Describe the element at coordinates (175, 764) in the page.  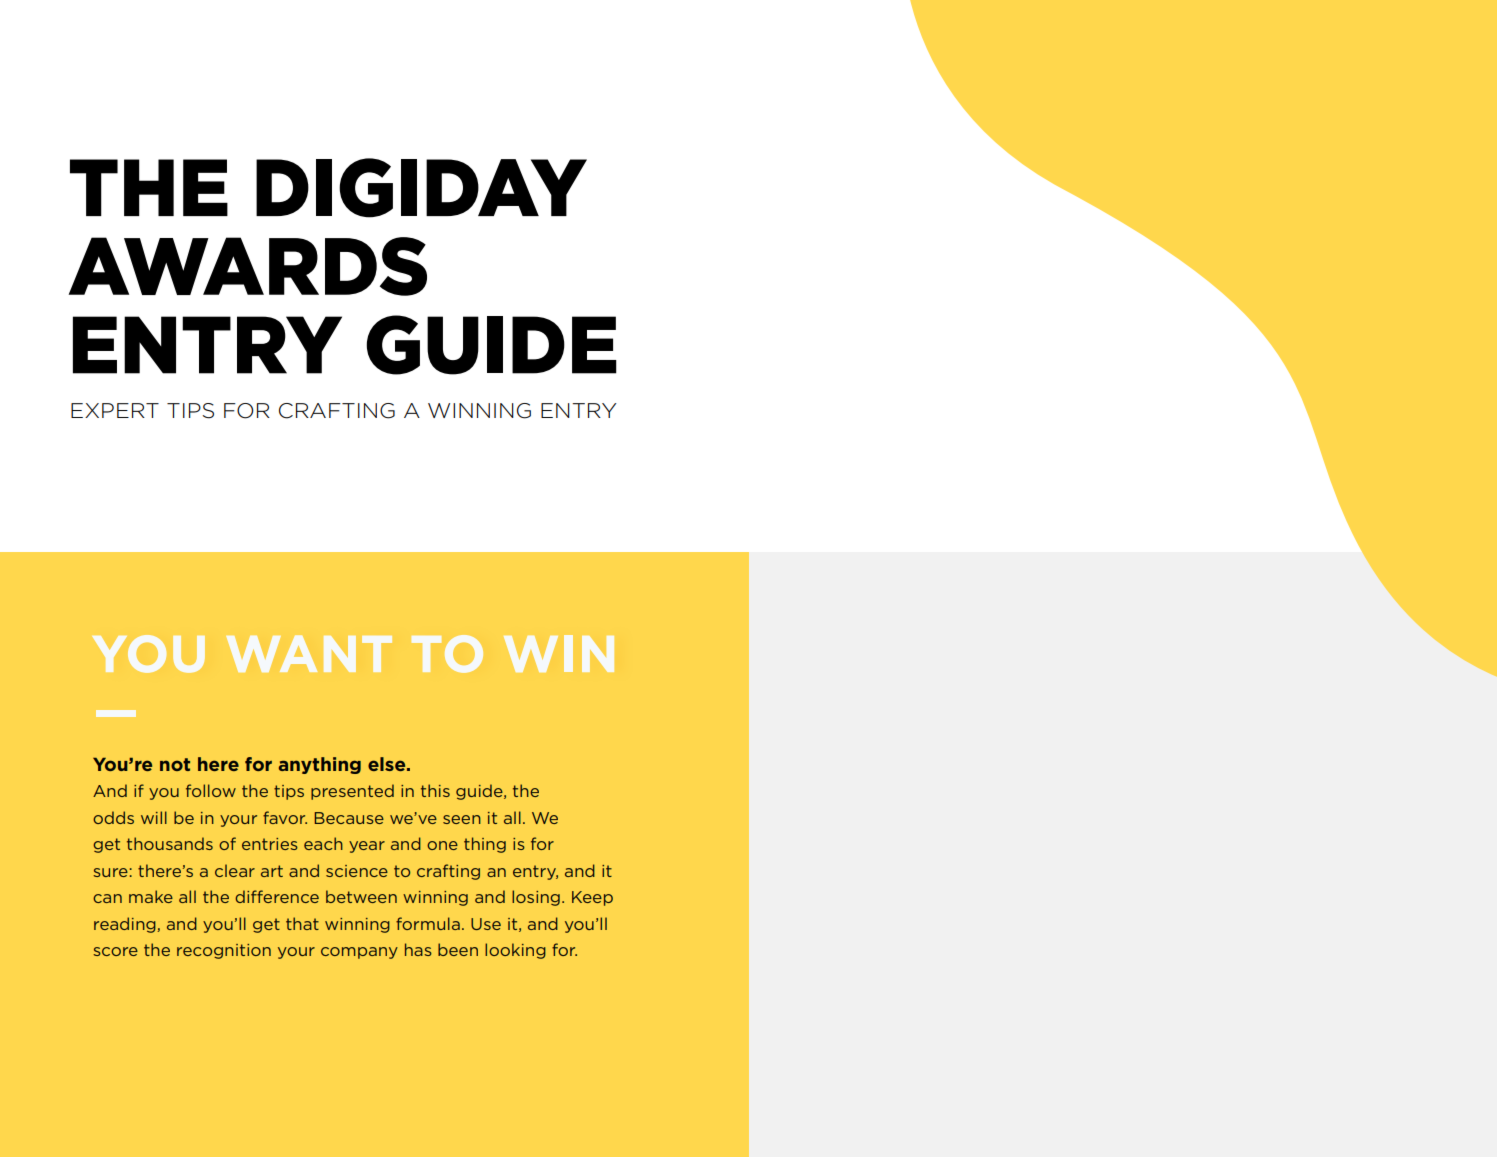
I see `not` at that location.
